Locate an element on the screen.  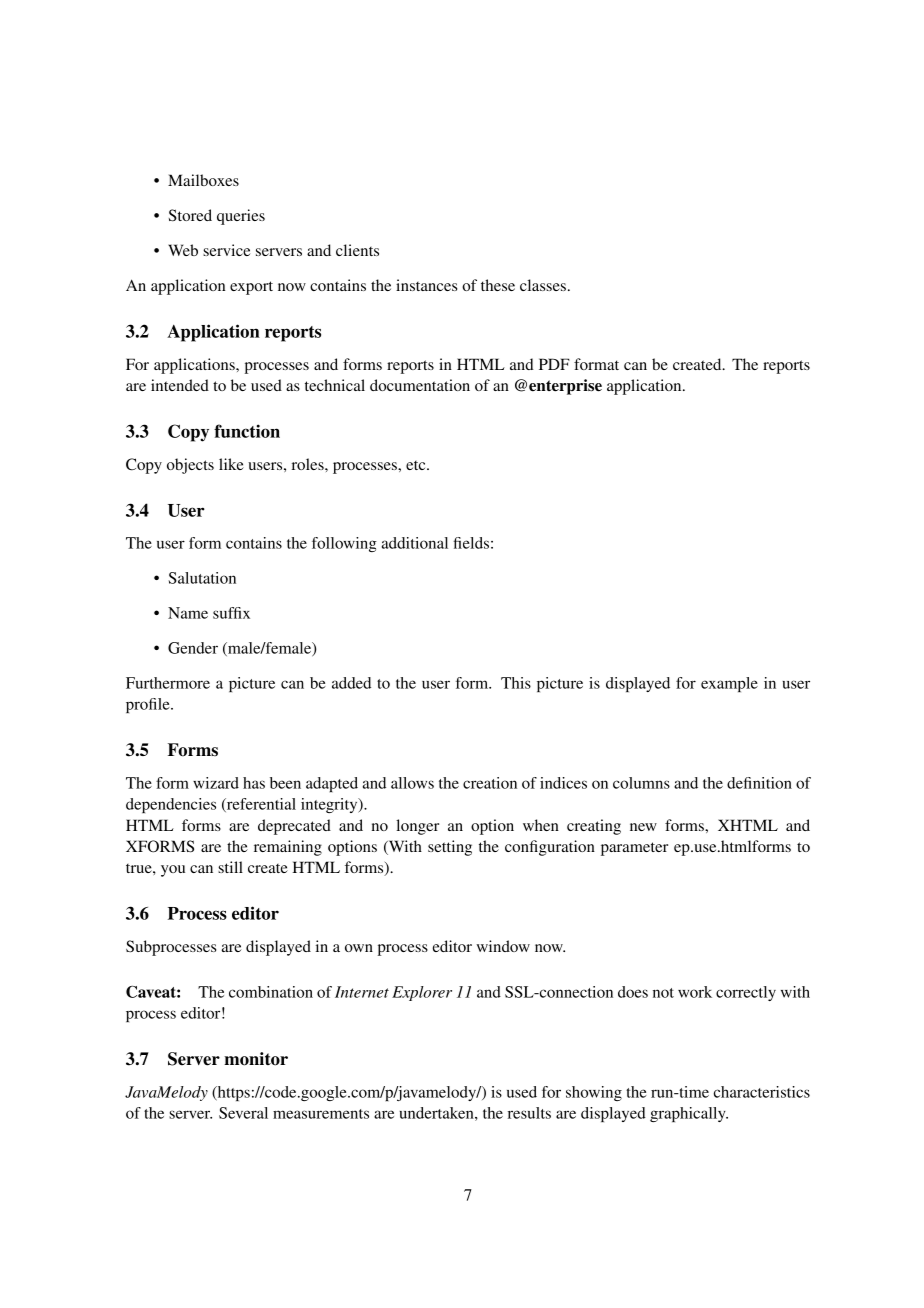
enterprise is located at coordinates (565, 387).
